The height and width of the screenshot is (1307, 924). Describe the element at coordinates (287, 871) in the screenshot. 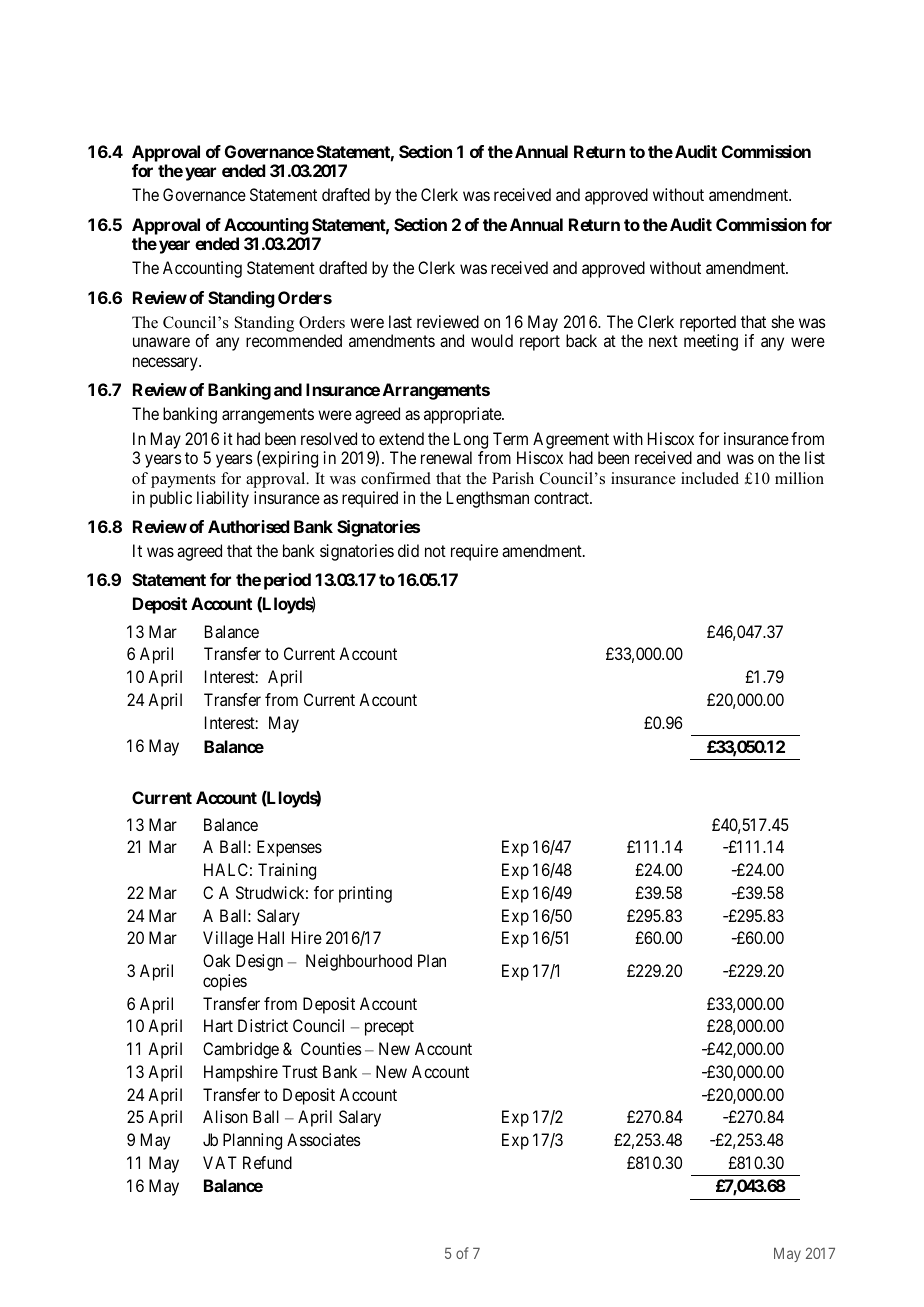

I see `Training` at that location.
